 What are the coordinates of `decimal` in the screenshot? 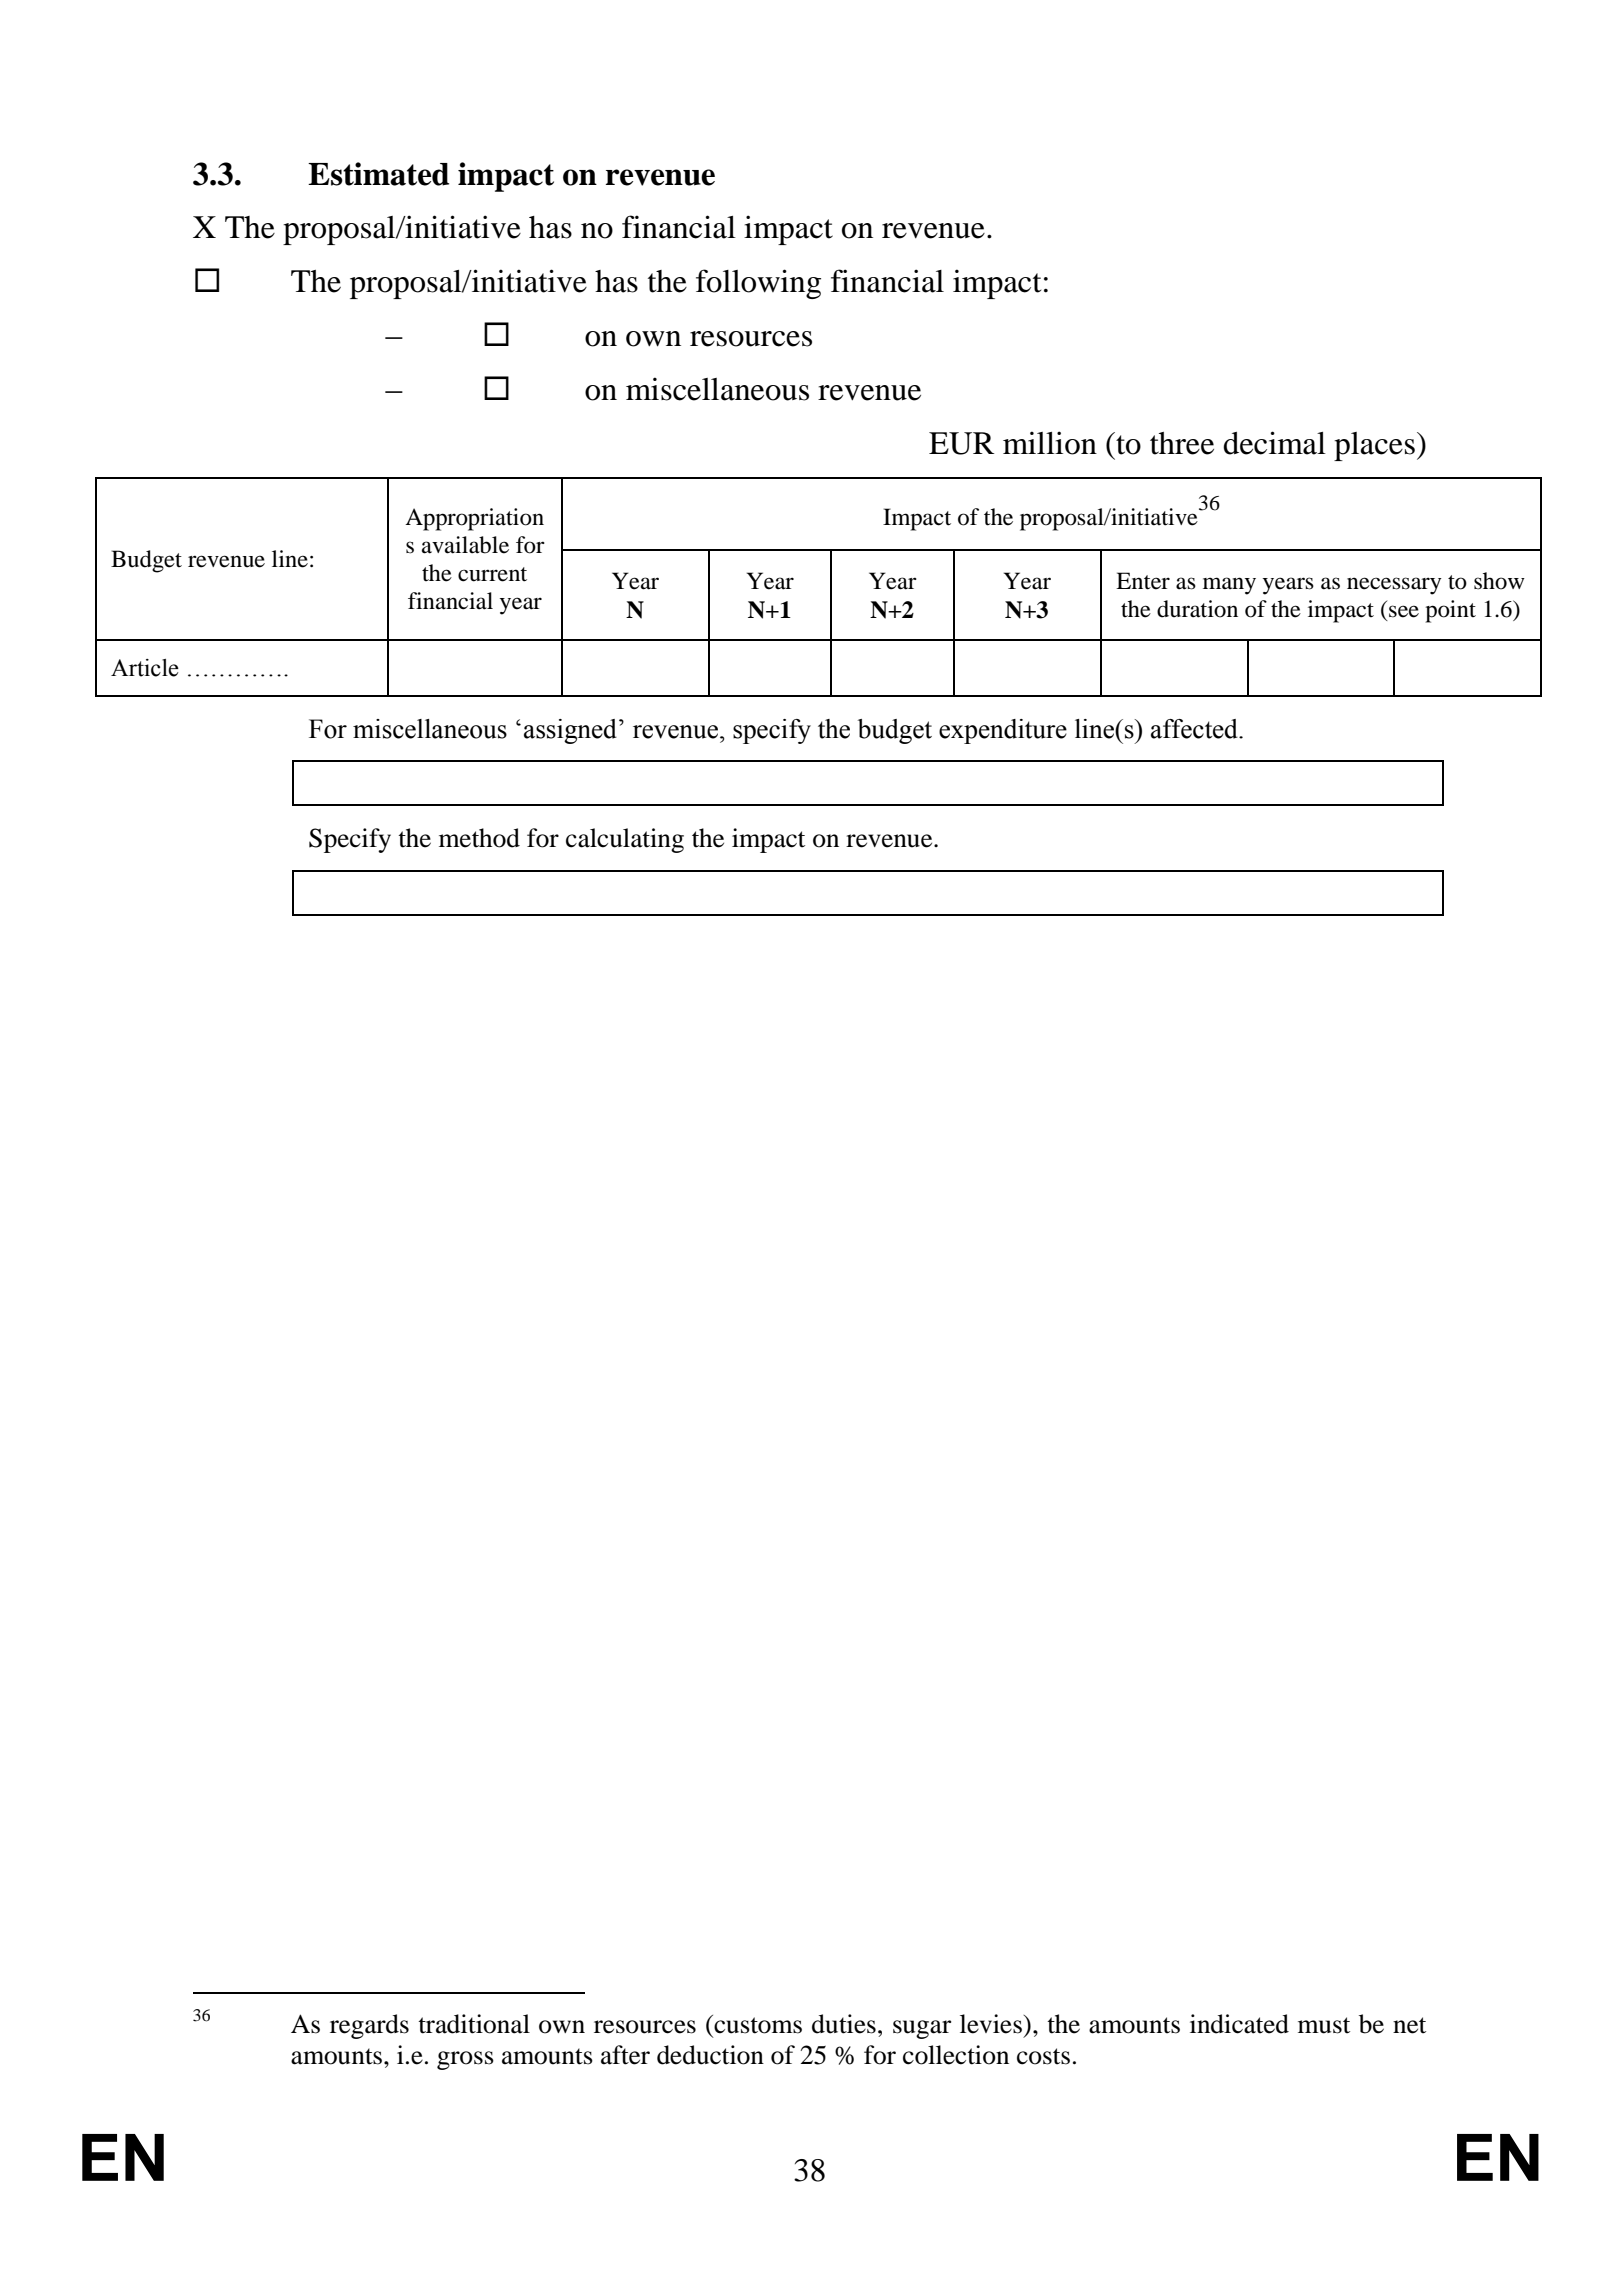 It's located at (1274, 443).
